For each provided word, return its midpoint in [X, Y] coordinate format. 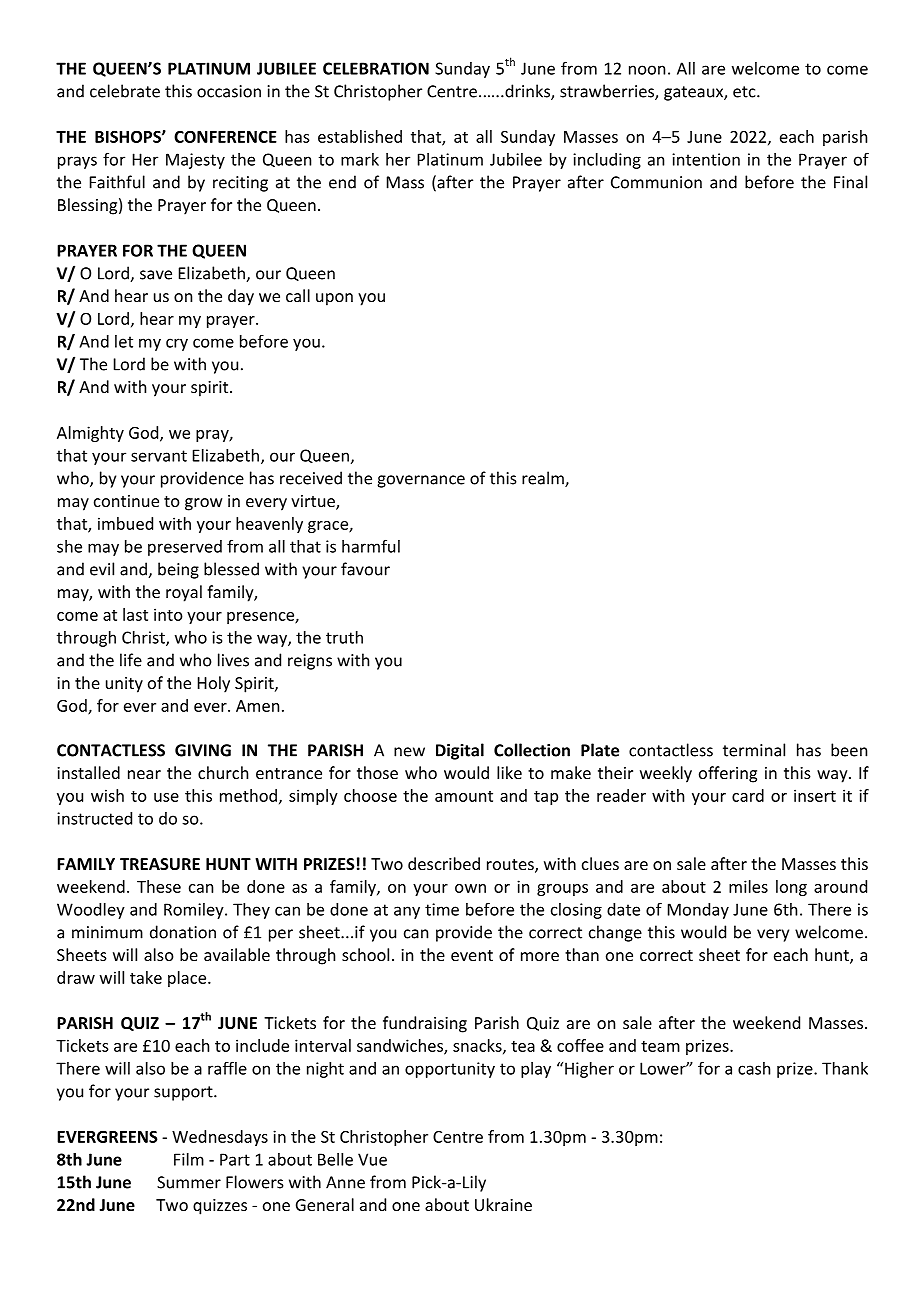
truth [344, 637]
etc [745, 92]
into [168, 614]
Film [189, 1159]
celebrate [125, 91]
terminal [754, 750]
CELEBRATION [376, 68]
